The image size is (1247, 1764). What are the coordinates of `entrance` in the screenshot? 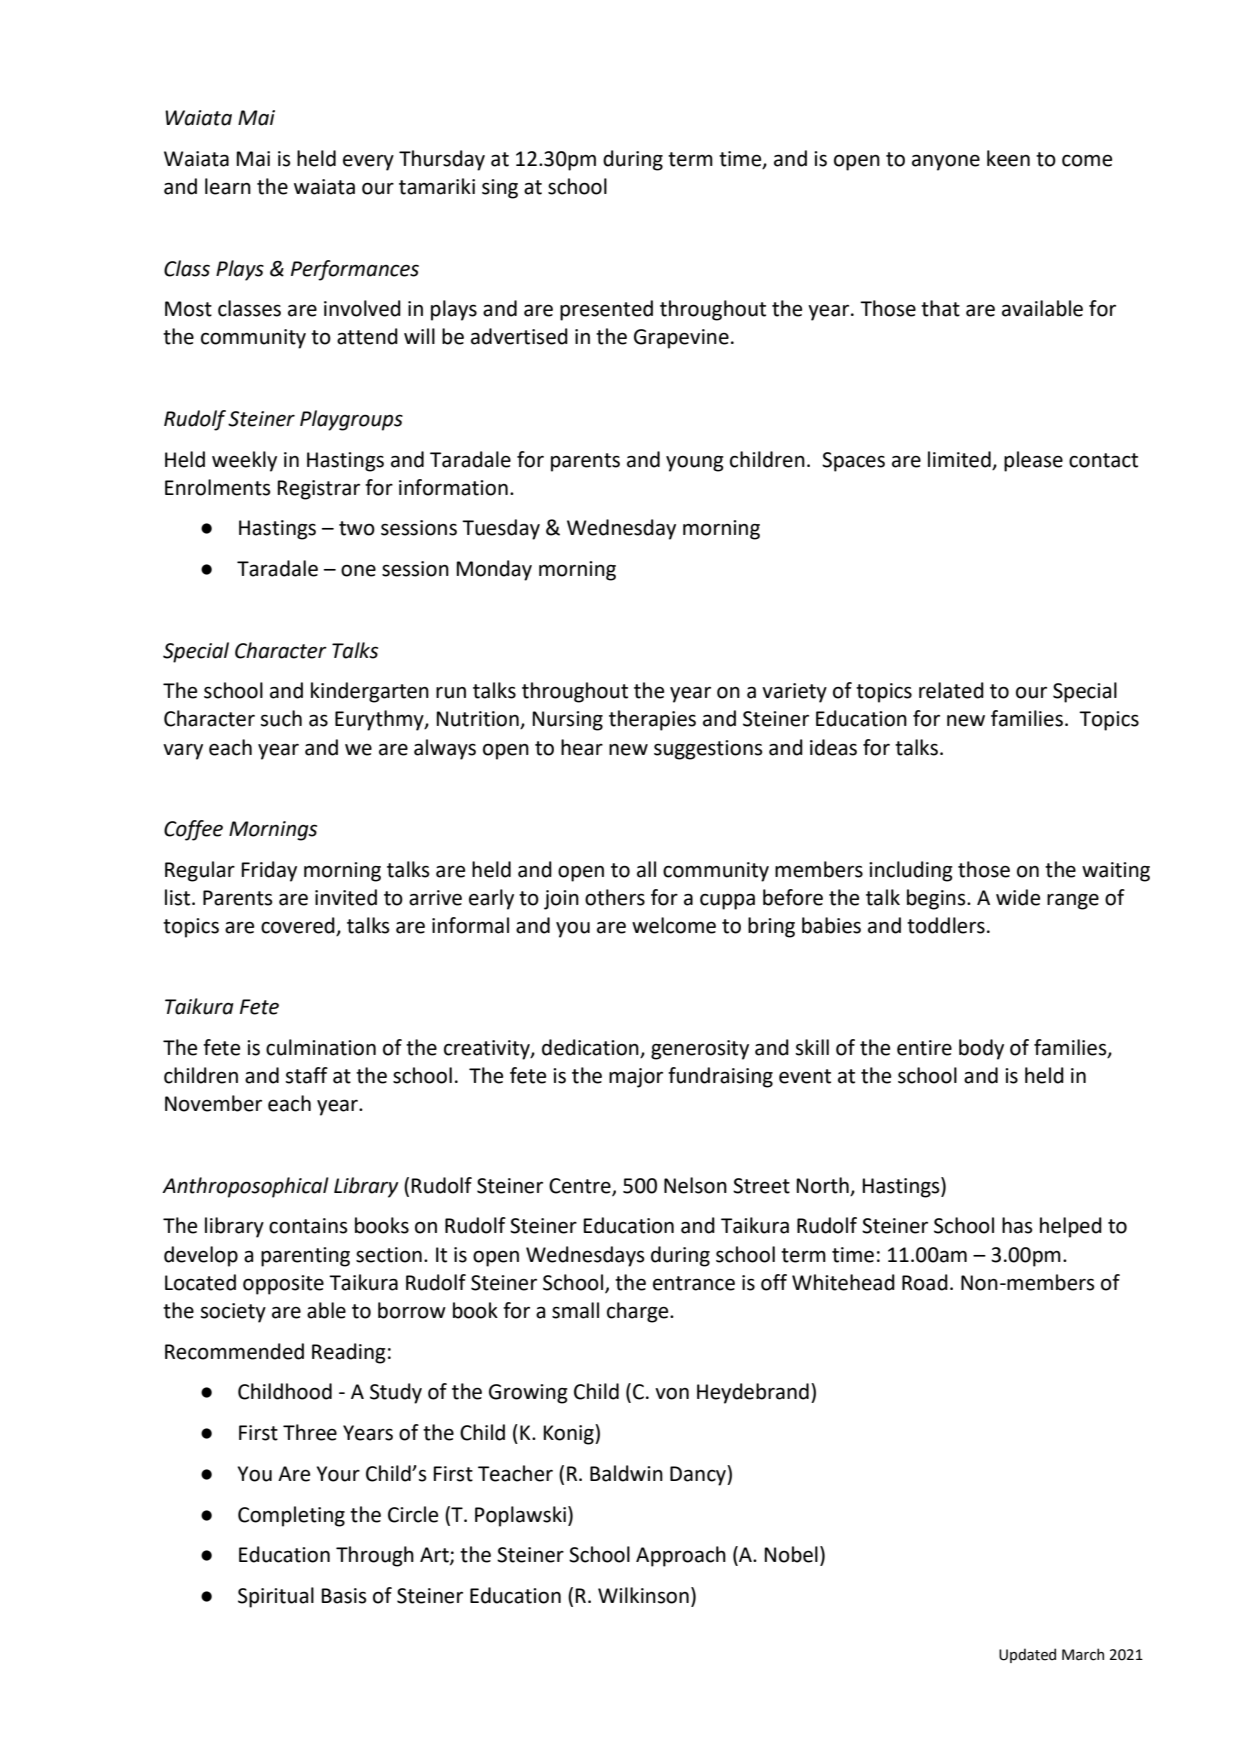 It's located at (694, 1283).
